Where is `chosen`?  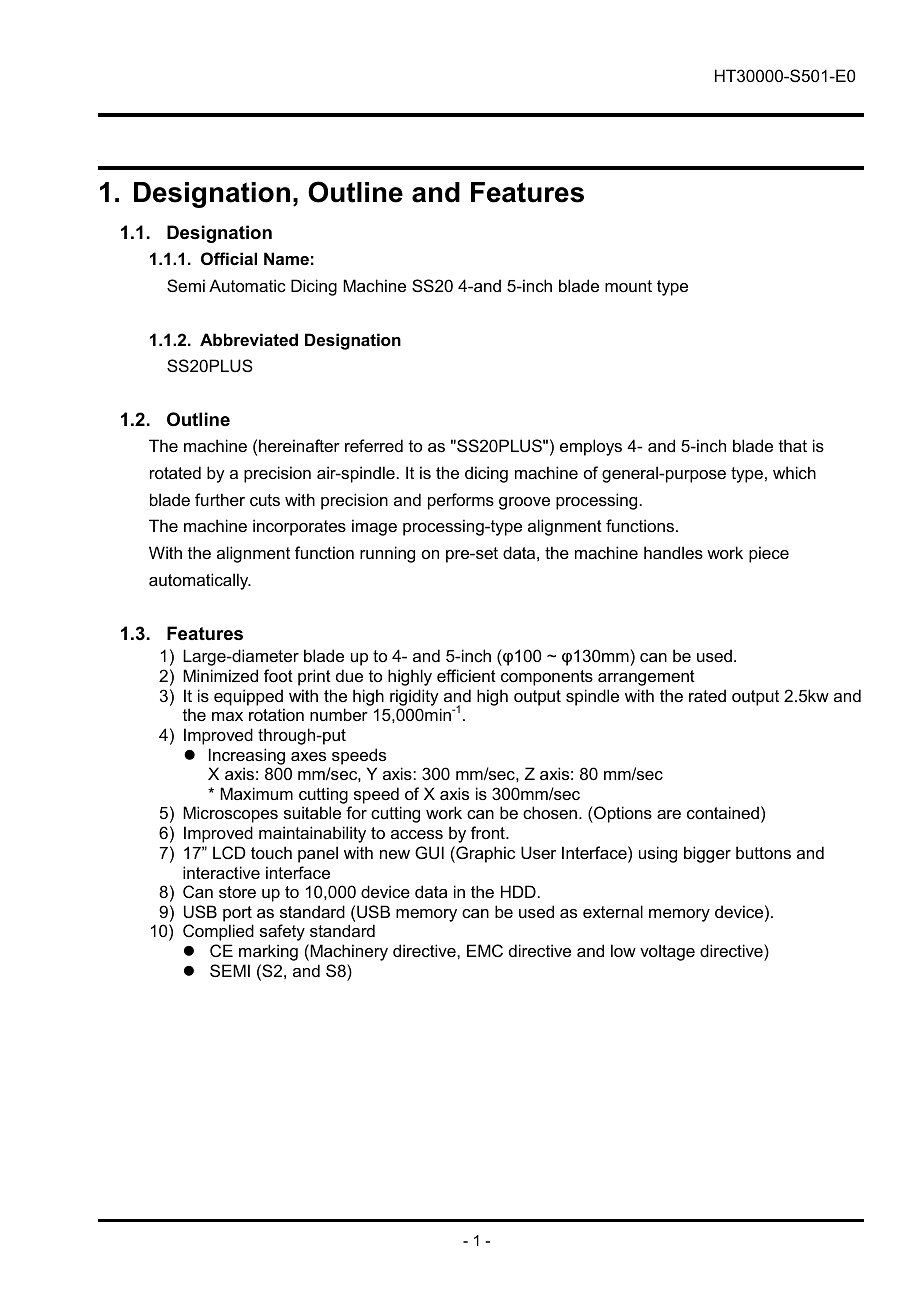
chosen is located at coordinates (550, 812).
